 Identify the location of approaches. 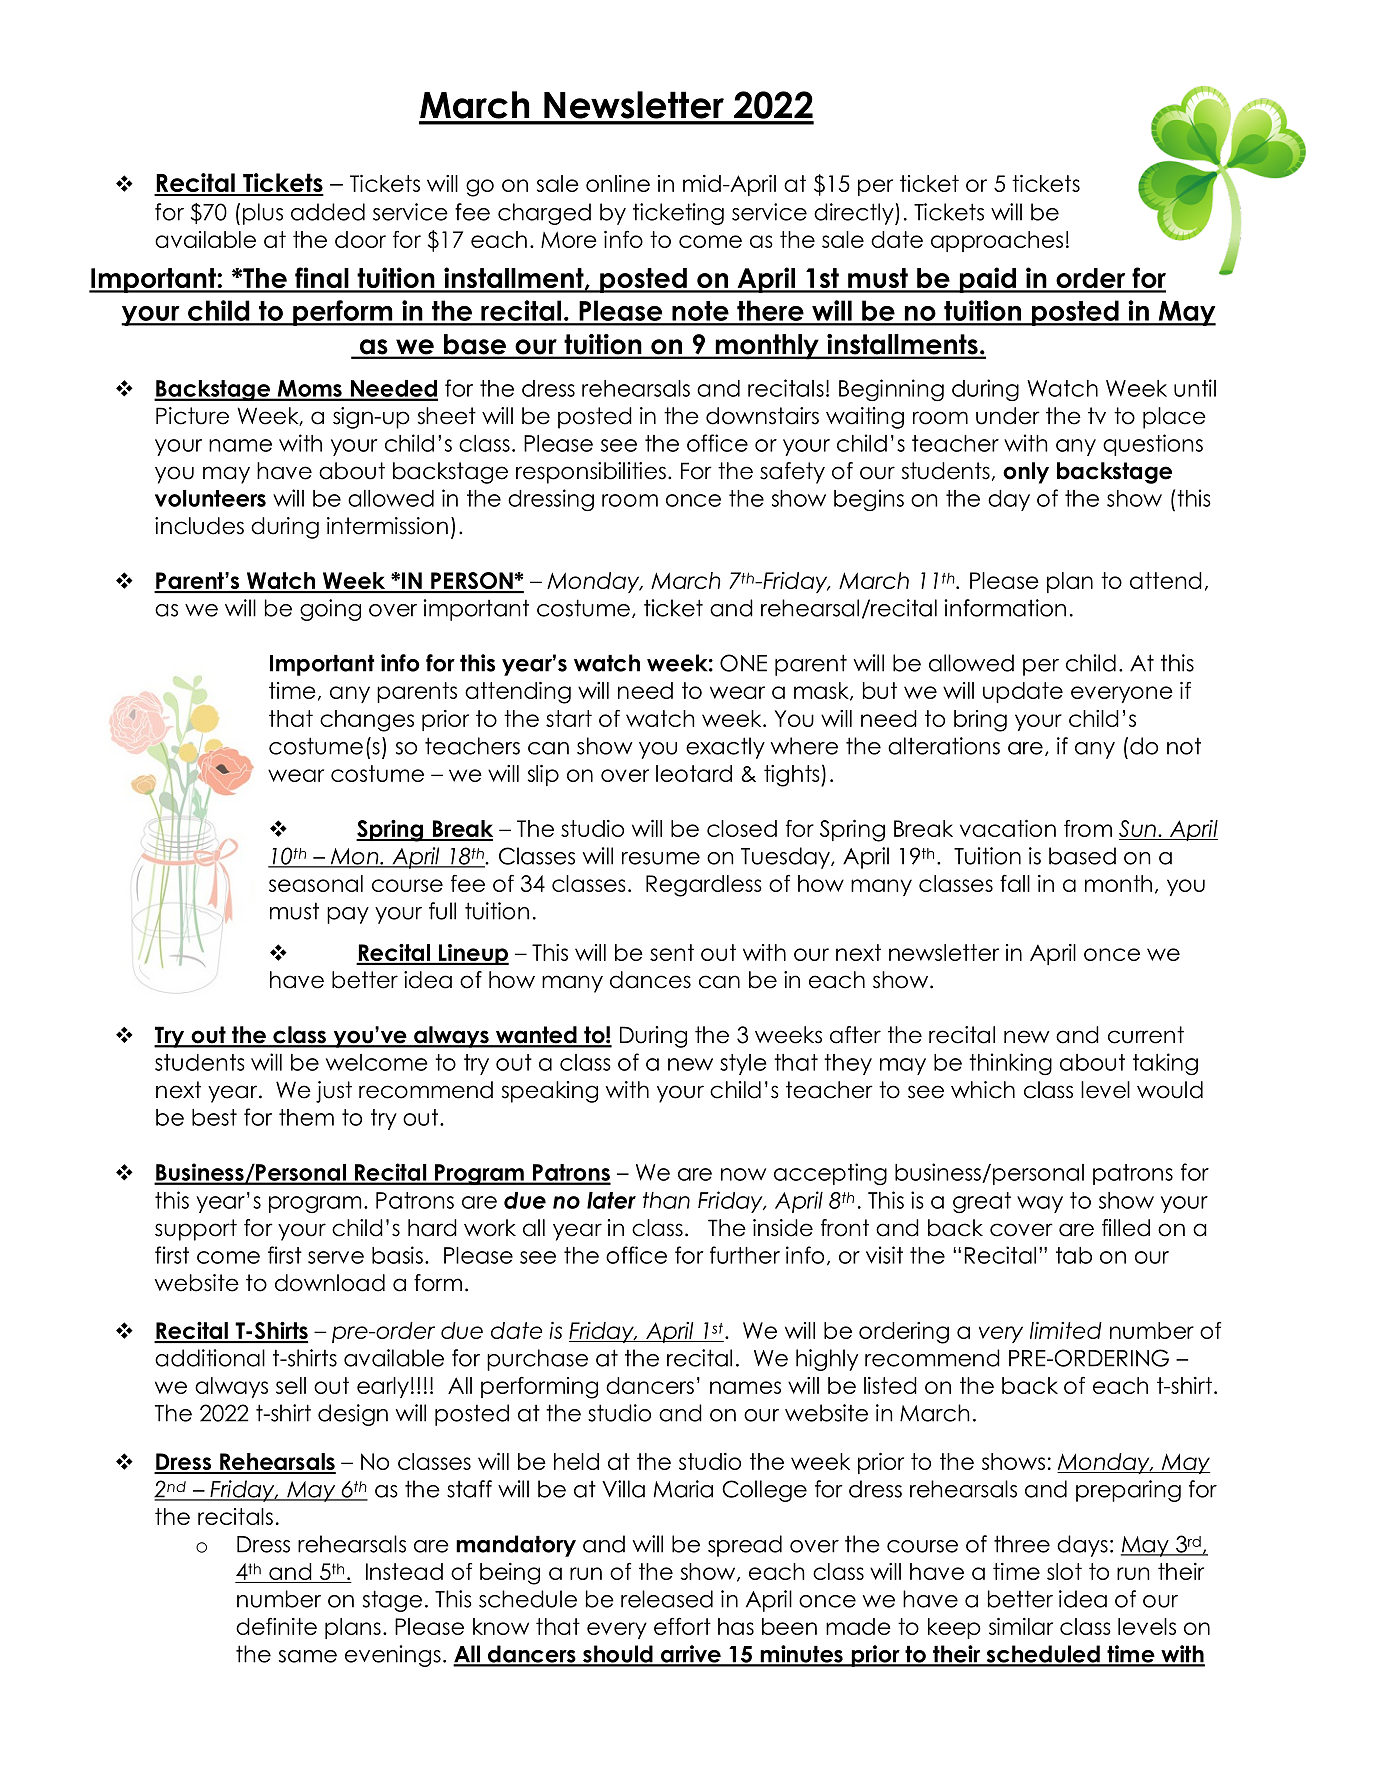
(997, 241).
